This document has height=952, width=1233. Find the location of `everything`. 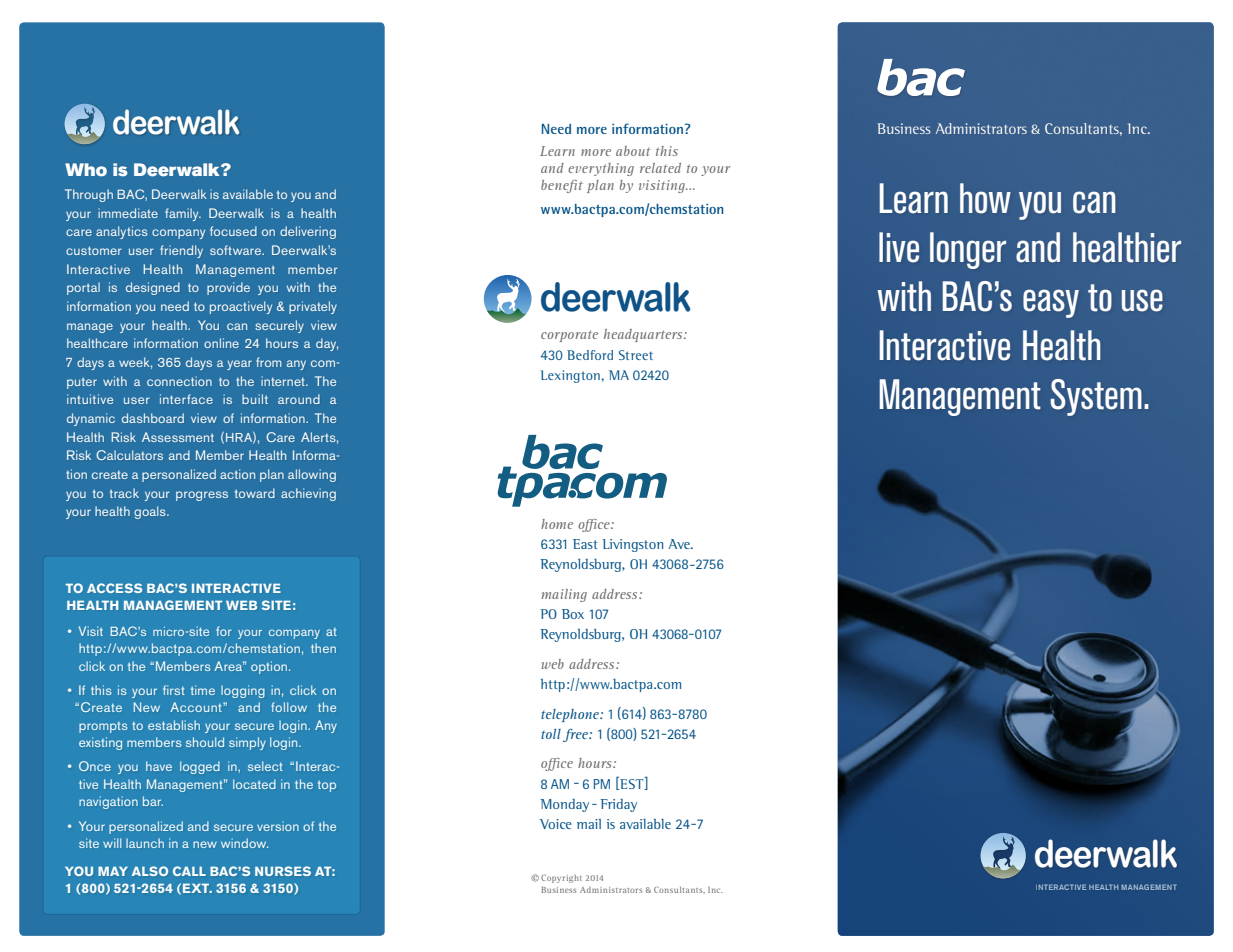

everything is located at coordinates (601, 169).
